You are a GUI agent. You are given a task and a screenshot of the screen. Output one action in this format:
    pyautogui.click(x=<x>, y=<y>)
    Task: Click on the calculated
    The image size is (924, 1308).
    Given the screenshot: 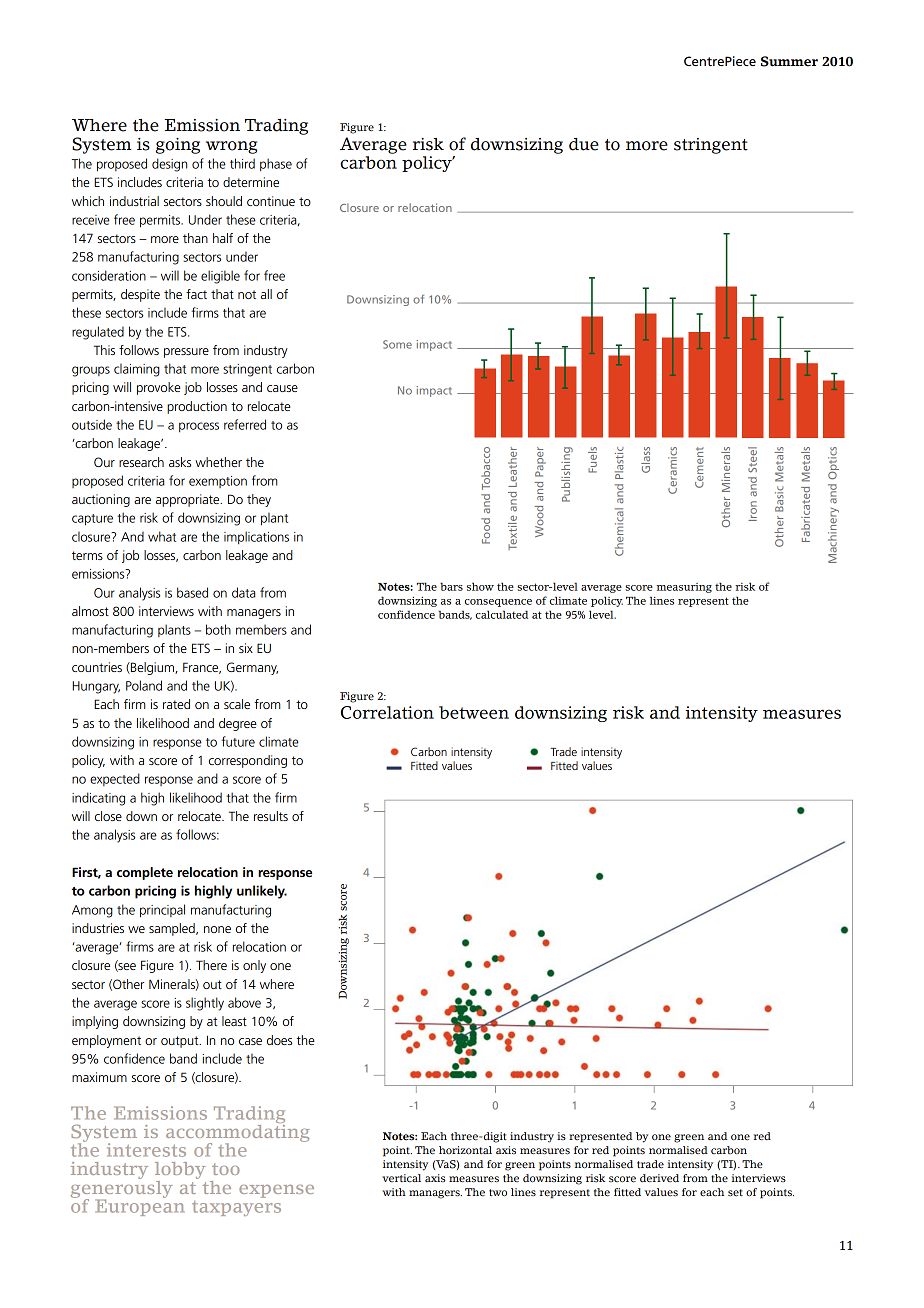 What is the action you would take?
    pyautogui.click(x=502, y=614)
